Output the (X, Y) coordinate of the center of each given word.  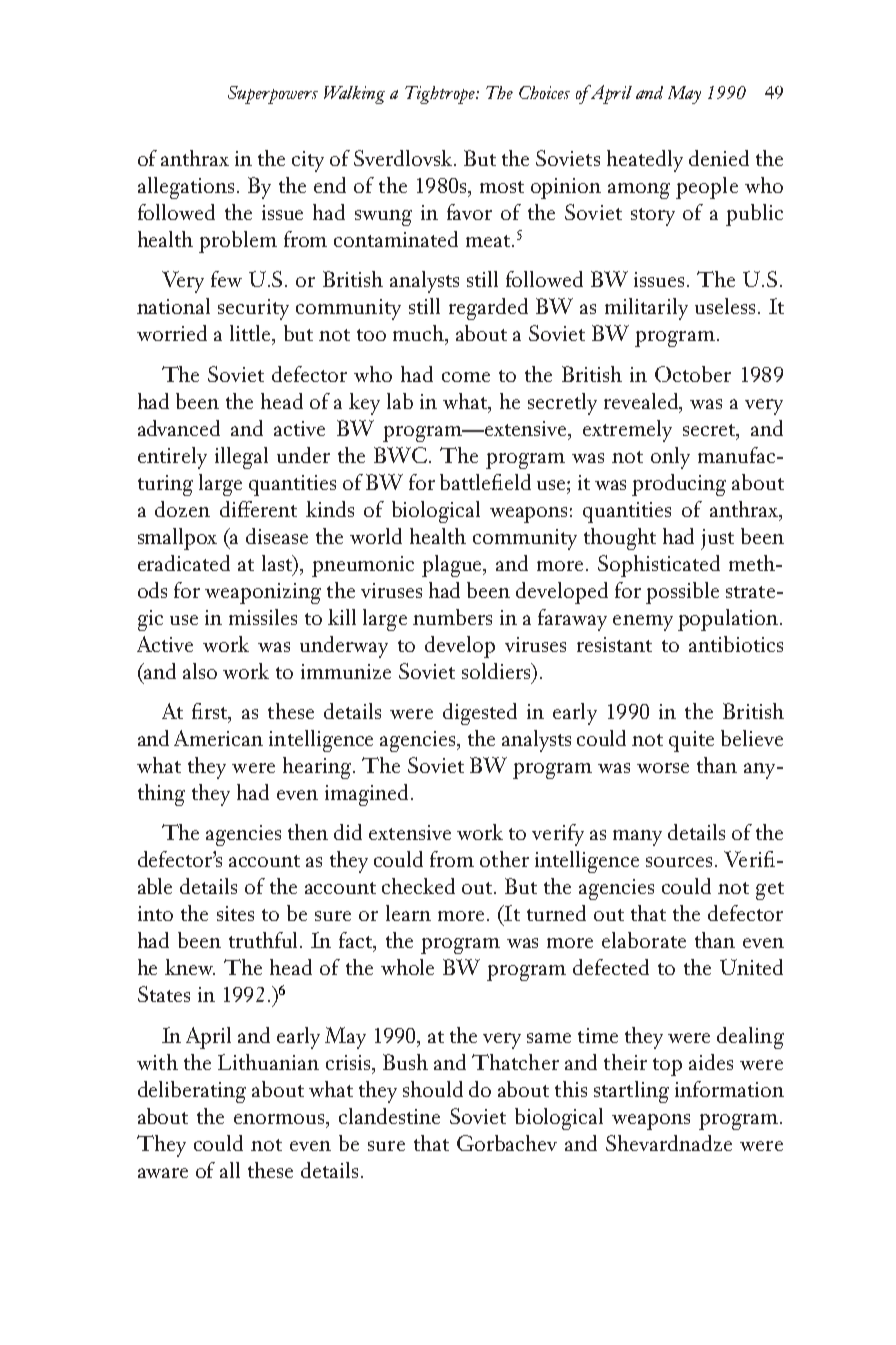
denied (719, 158)
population (728, 620)
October (693, 374)
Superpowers (273, 95)
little (252, 334)
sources (681, 862)
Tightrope (441, 95)
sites (235, 913)
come (466, 377)
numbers (452, 617)
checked (418, 886)
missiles (263, 617)
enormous (280, 1119)
